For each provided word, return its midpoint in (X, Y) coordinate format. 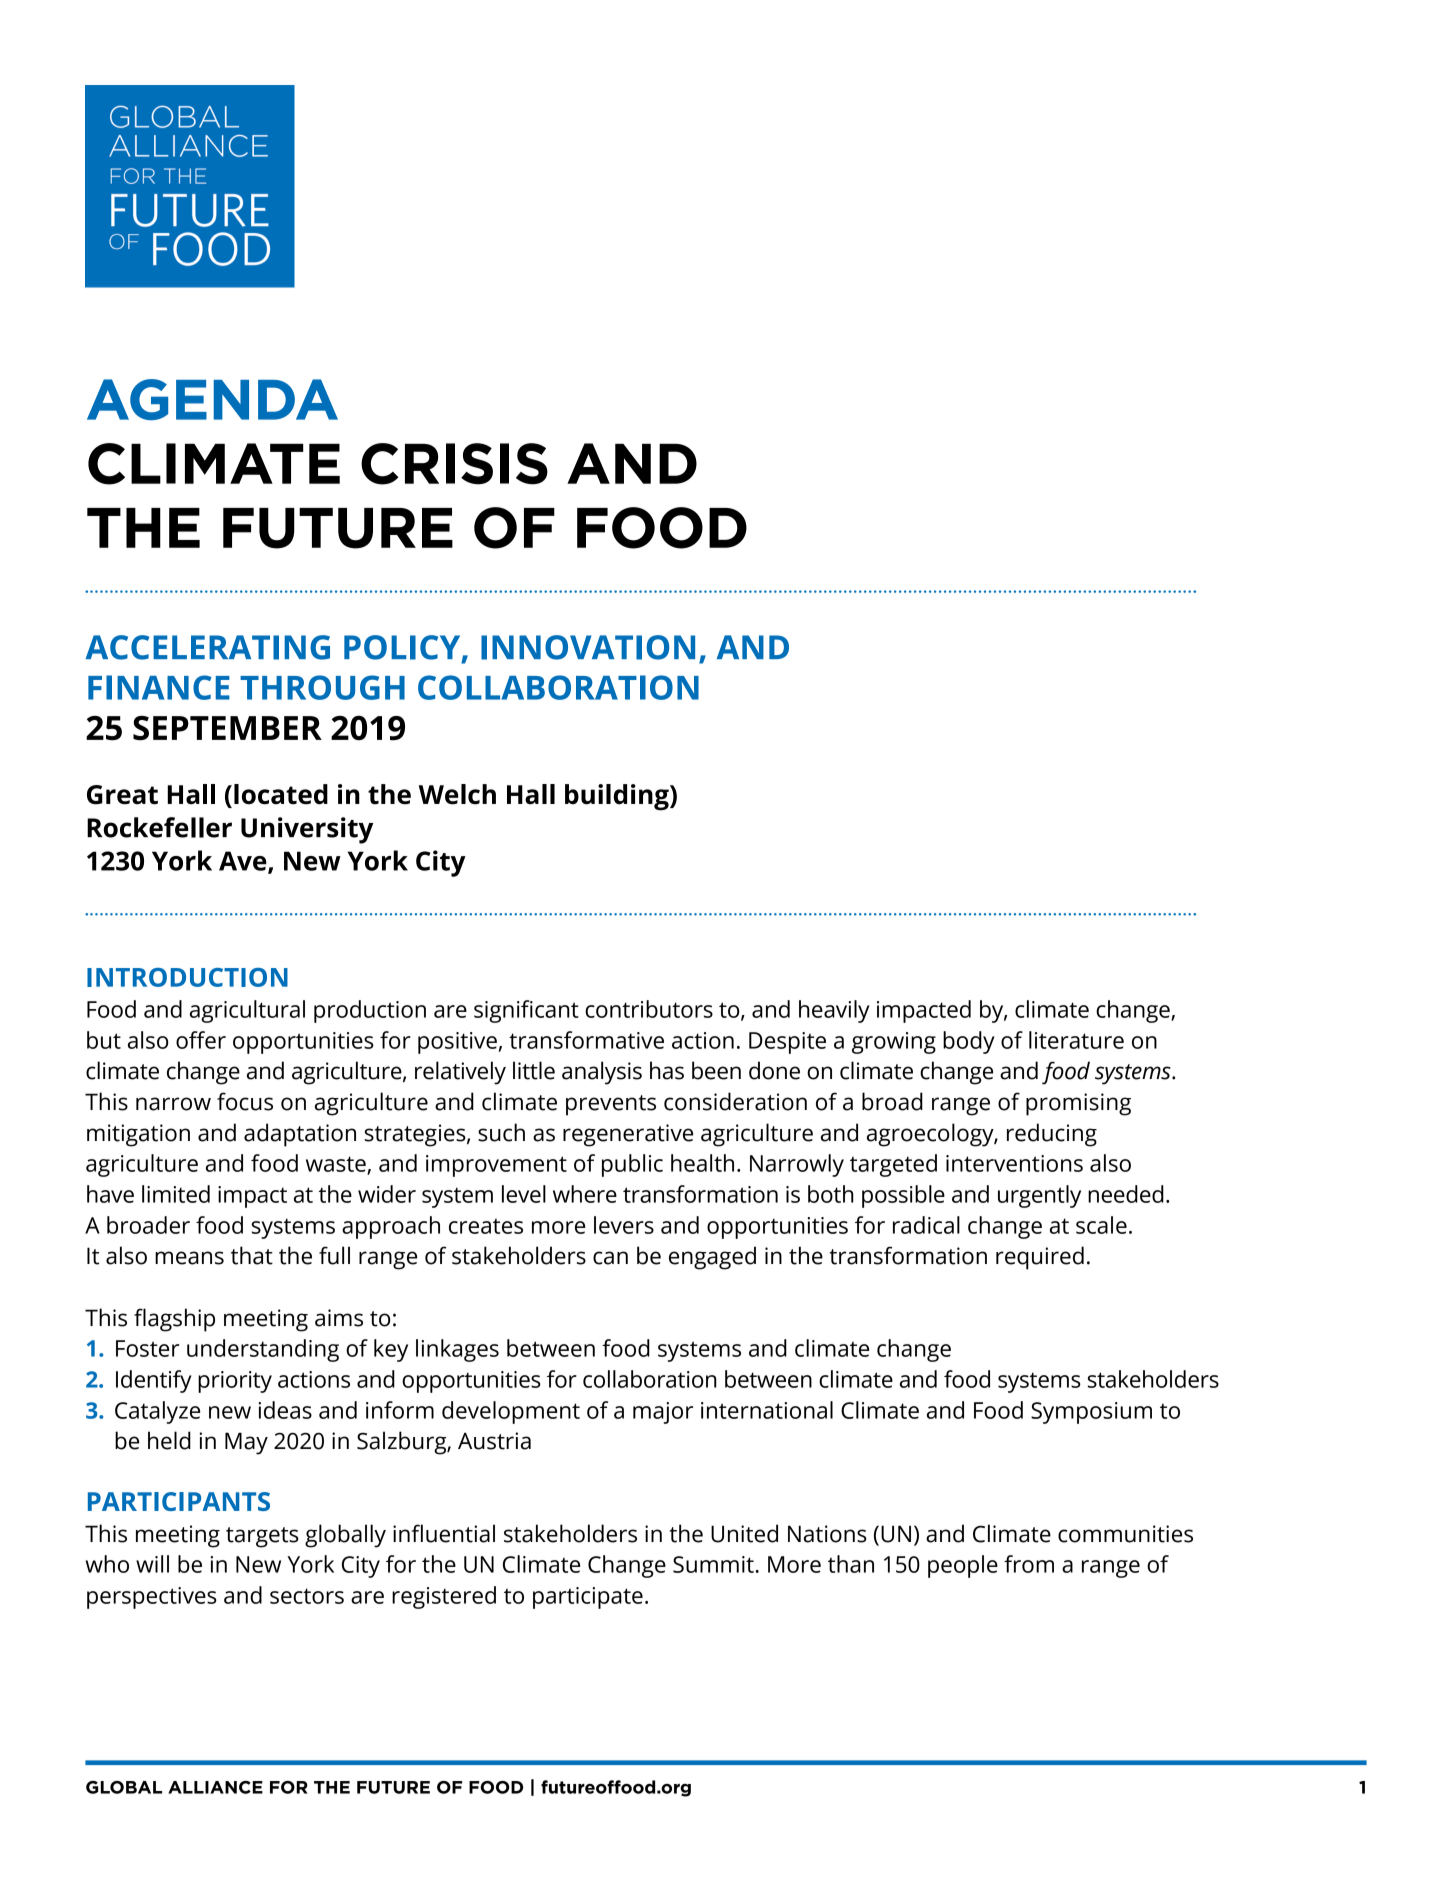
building (618, 797)
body (969, 1042)
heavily (834, 1011)
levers (624, 1225)
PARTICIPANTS (179, 1501)
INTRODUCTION (187, 977)
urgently (1039, 1196)
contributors (649, 1009)
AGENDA (212, 399)
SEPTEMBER (227, 728)
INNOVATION (588, 647)
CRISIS (454, 464)
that (252, 1255)
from (1029, 1564)
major (663, 1413)
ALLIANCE (215, 1787)
